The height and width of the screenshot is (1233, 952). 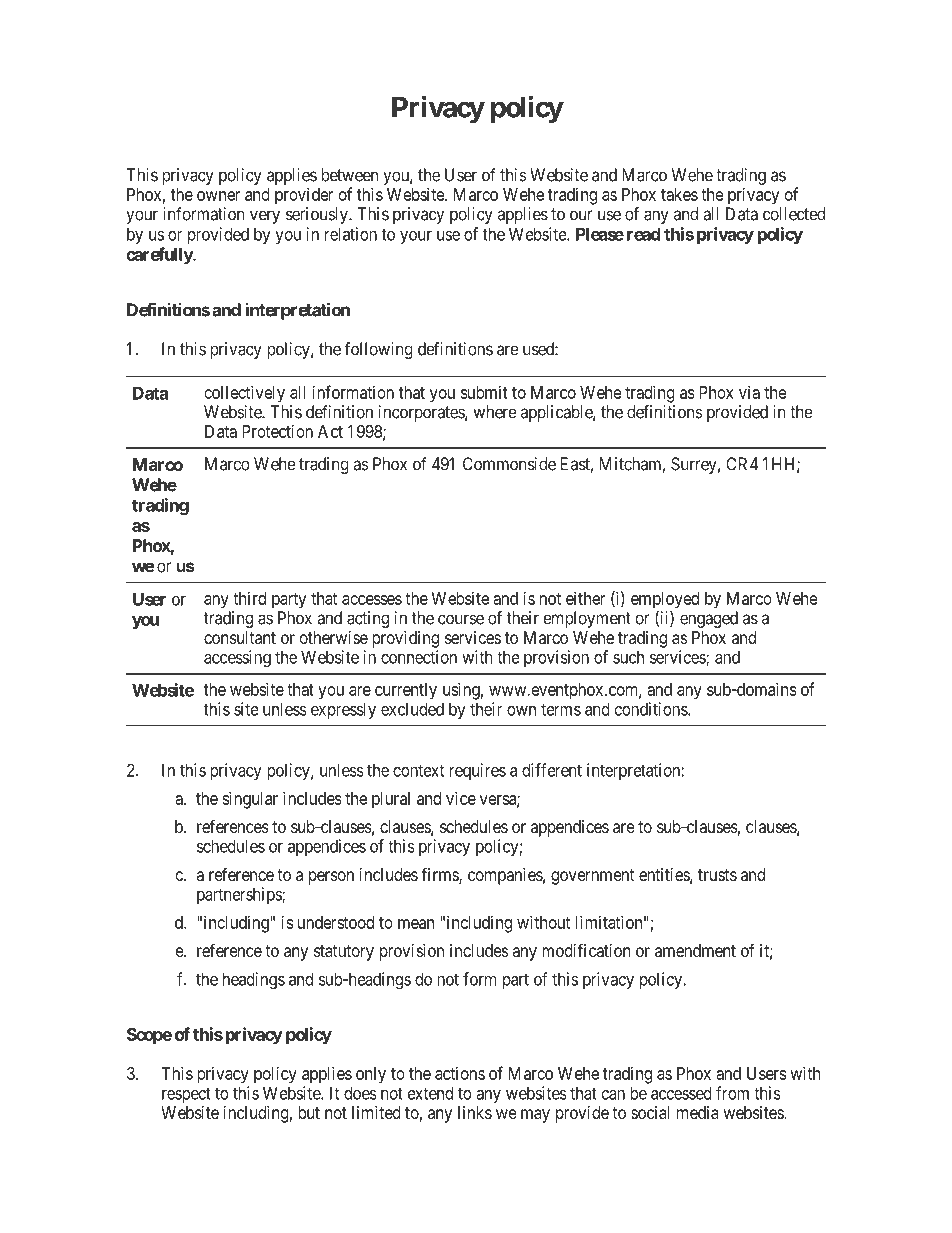 What do you see at coordinates (709, 619) in the screenshot?
I see `engaged` at bounding box center [709, 619].
